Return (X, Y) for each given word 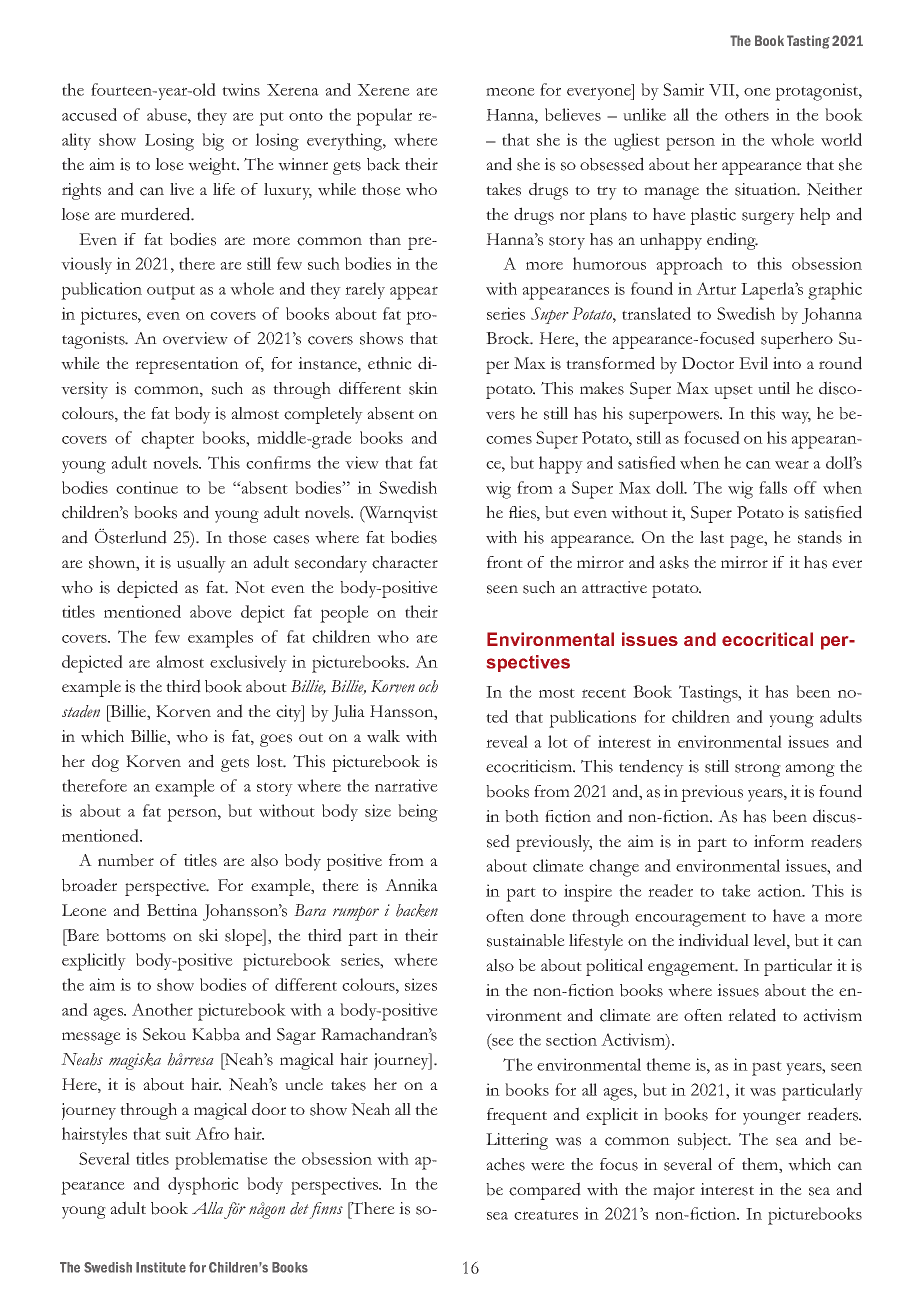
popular (384, 117)
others (747, 114)
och (428, 686)
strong (758, 770)
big (213, 142)
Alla (207, 1208)
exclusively (248, 663)
